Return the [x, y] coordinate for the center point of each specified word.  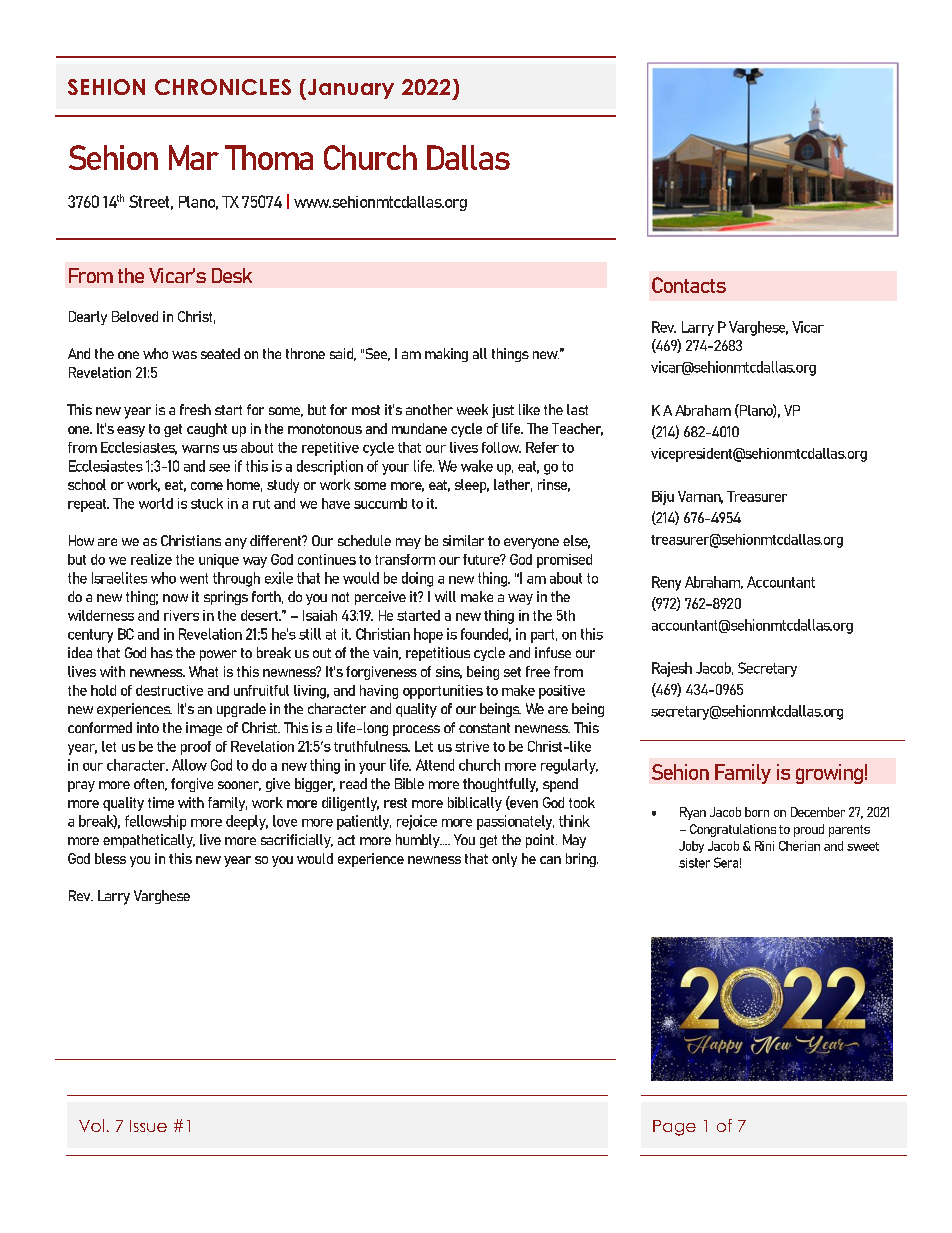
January [349, 89]
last [577, 409]
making [446, 355]
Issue [148, 1126]
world [156, 503]
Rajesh [672, 669]
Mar [194, 157]
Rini [764, 846]
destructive [169, 690]
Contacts [689, 285]
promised [564, 561]
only [504, 860]
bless [110, 858]
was [184, 355]
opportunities [443, 692]
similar [463, 540]
